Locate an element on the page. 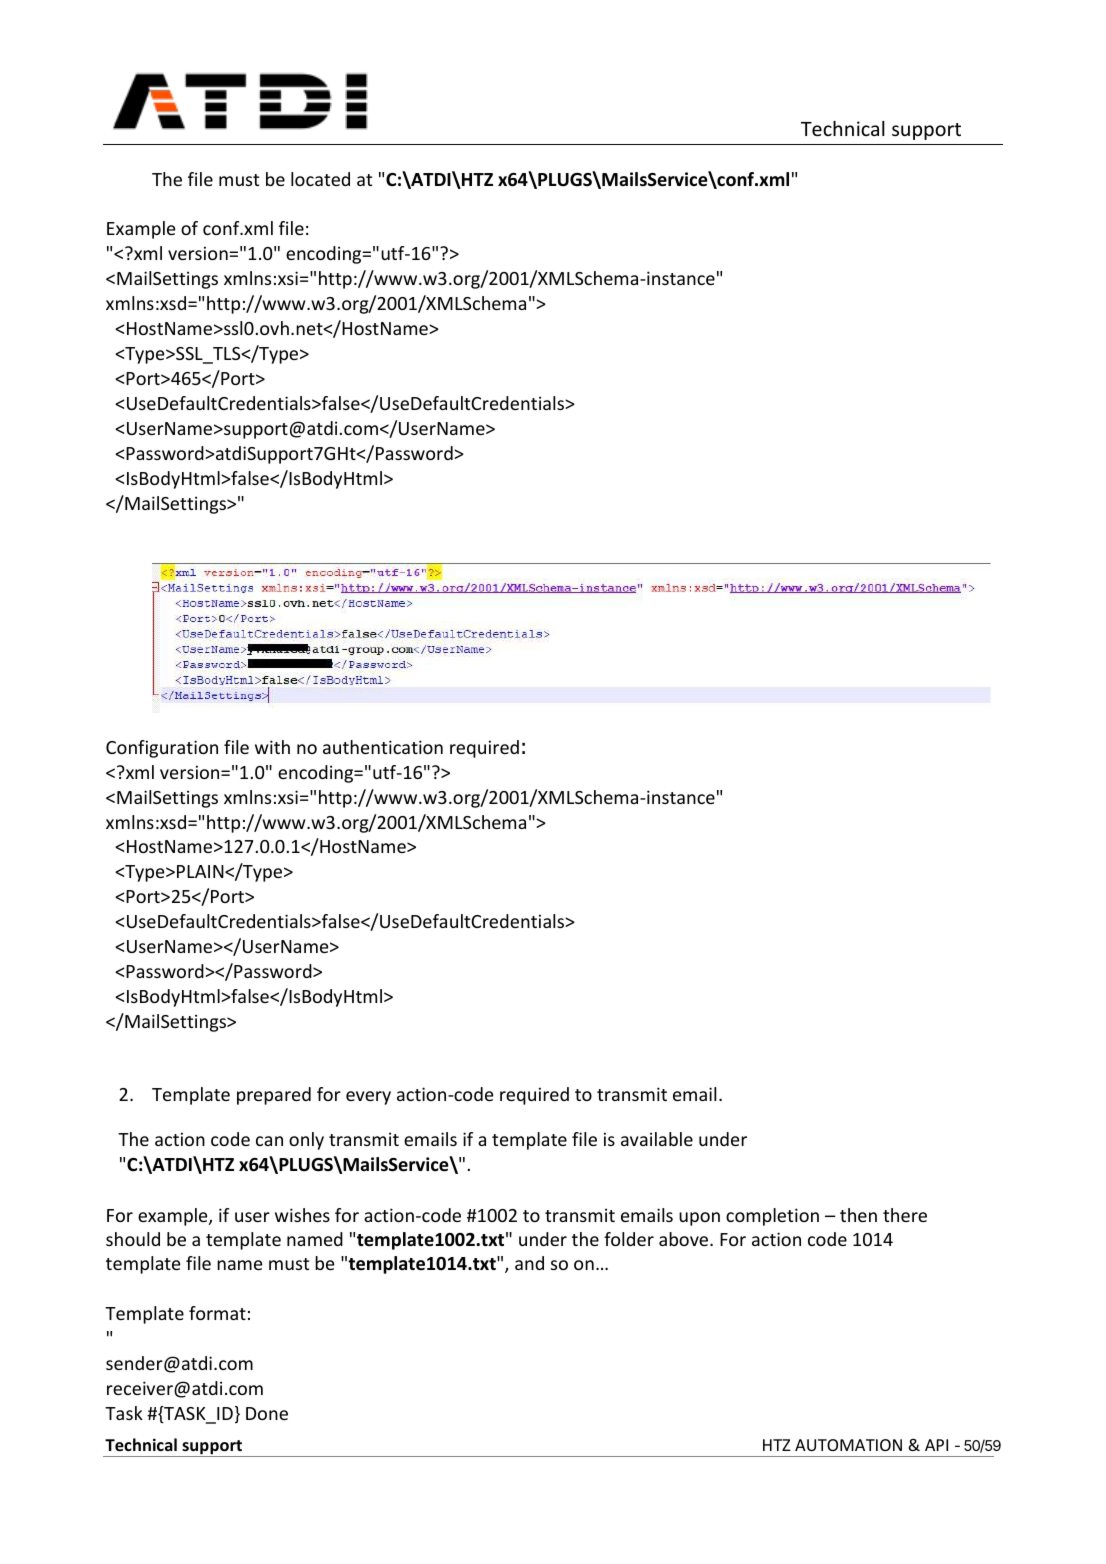 The height and width of the image is (1564, 1106). folder is located at coordinates (629, 1239).
